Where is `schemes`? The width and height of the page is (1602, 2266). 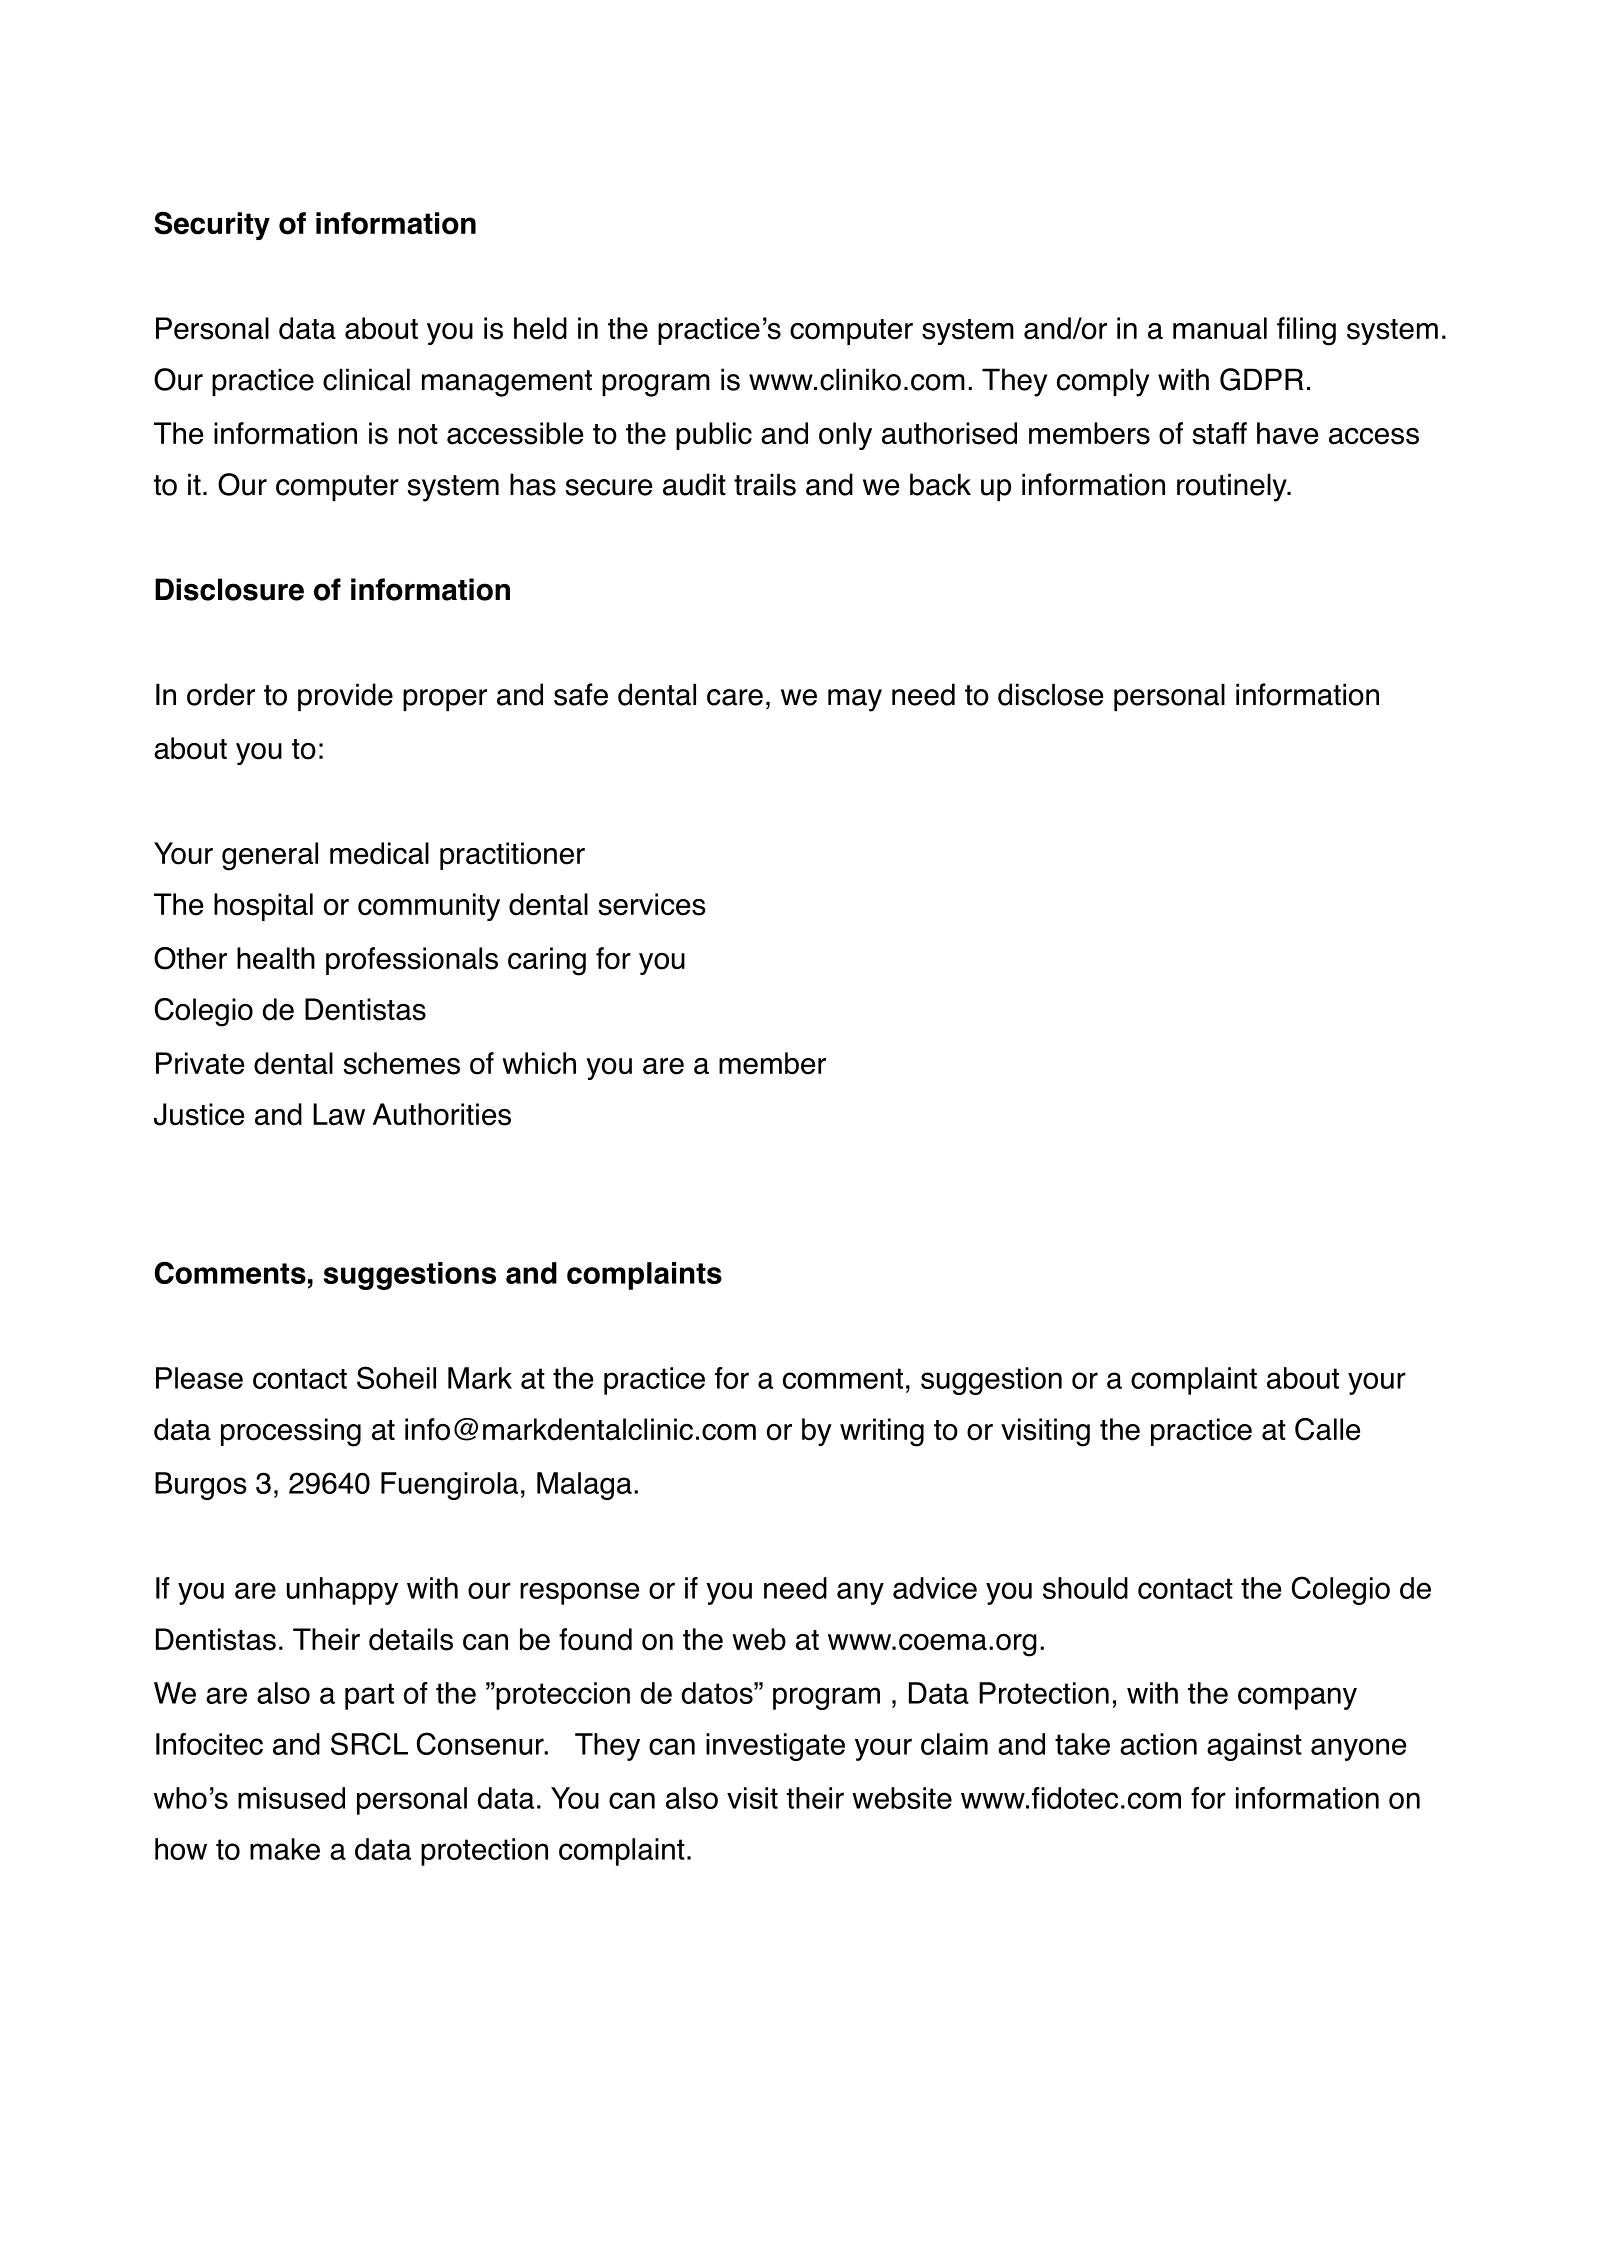 schemes is located at coordinates (401, 1063).
